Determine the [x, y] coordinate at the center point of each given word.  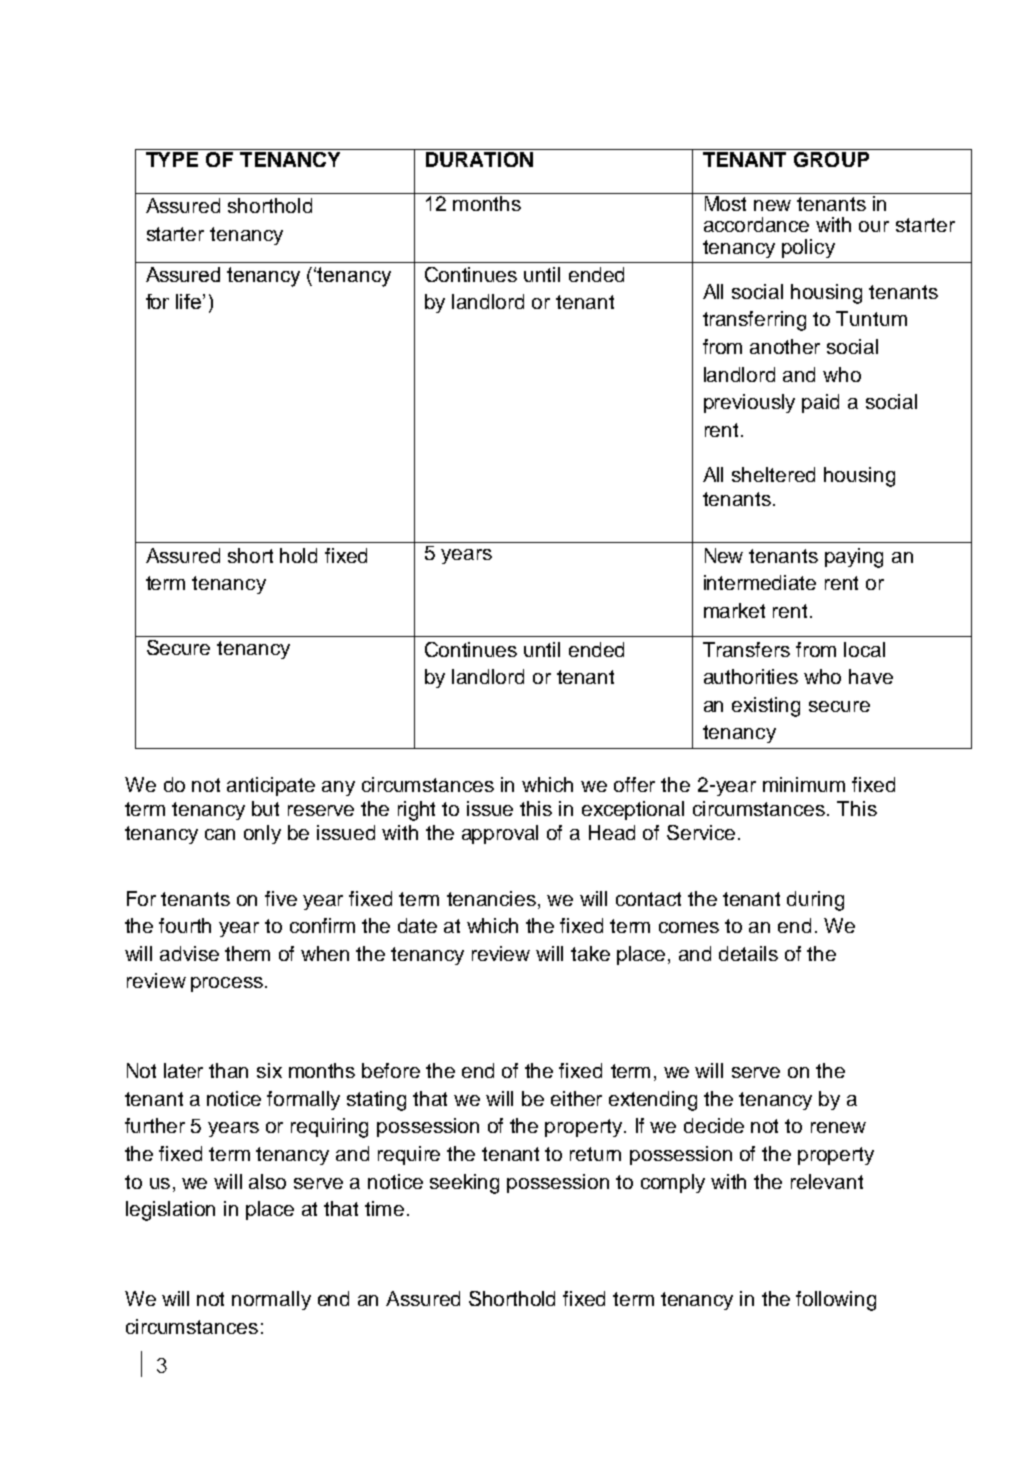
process [227, 984]
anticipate [271, 786]
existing [766, 707]
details [748, 953]
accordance [756, 224]
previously [749, 403]
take [590, 953]
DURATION [479, 159]
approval [500, 834]
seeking [464, 1184]
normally [271, 1300]
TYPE [172, 159]
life [190, 301]
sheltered [773, 474]
